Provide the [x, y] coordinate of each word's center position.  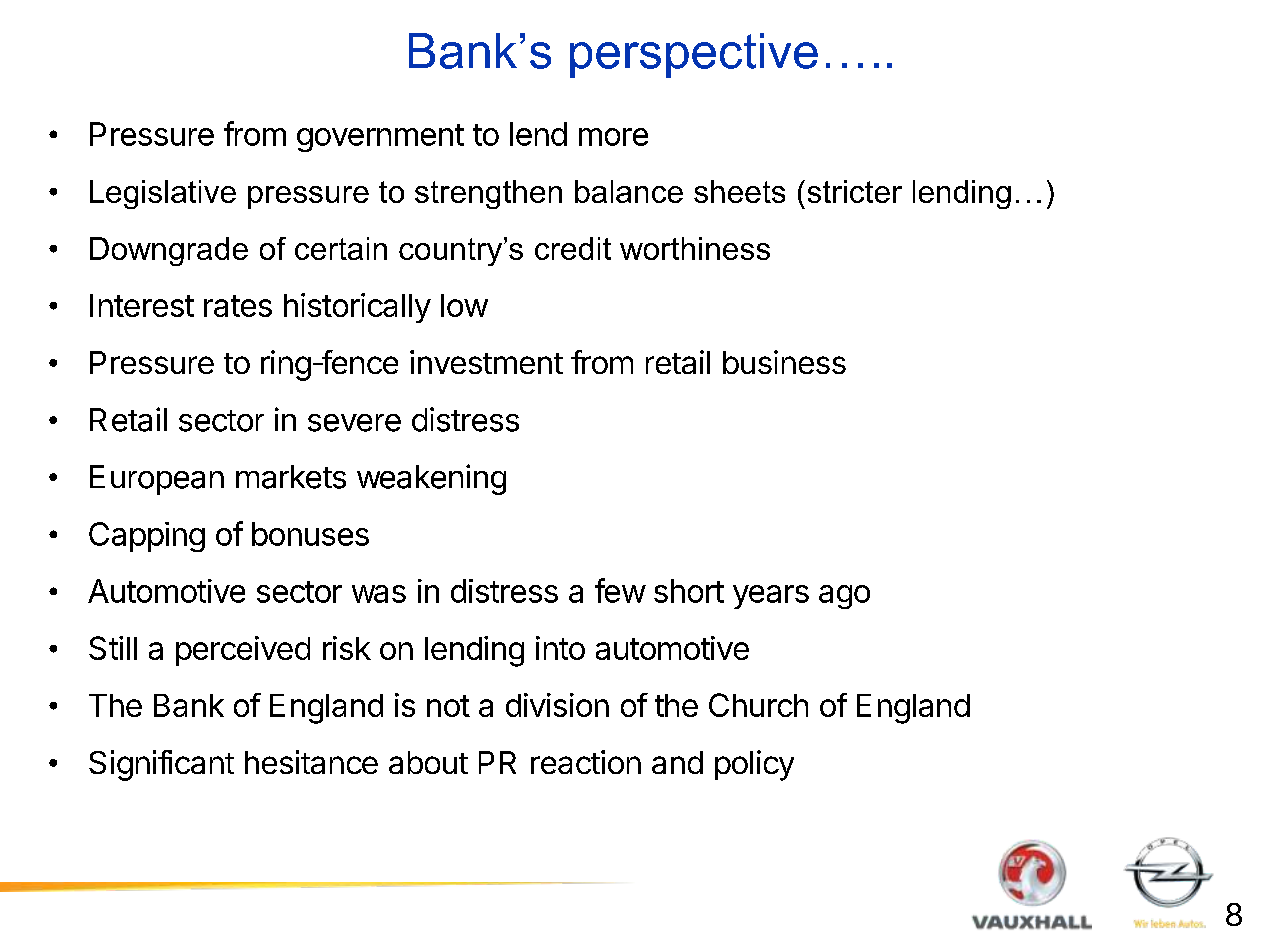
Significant [161, 765]
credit [573, 248]
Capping [147, 537]
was [379, 594]
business [784, 362]
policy [754, 765]
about [428, 762]
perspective [694, 55]
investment [486, 362]
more [613, 137]
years [771, 597]
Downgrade [169, 251]
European [157, 480]
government [380, 138]
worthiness [695, 248]
